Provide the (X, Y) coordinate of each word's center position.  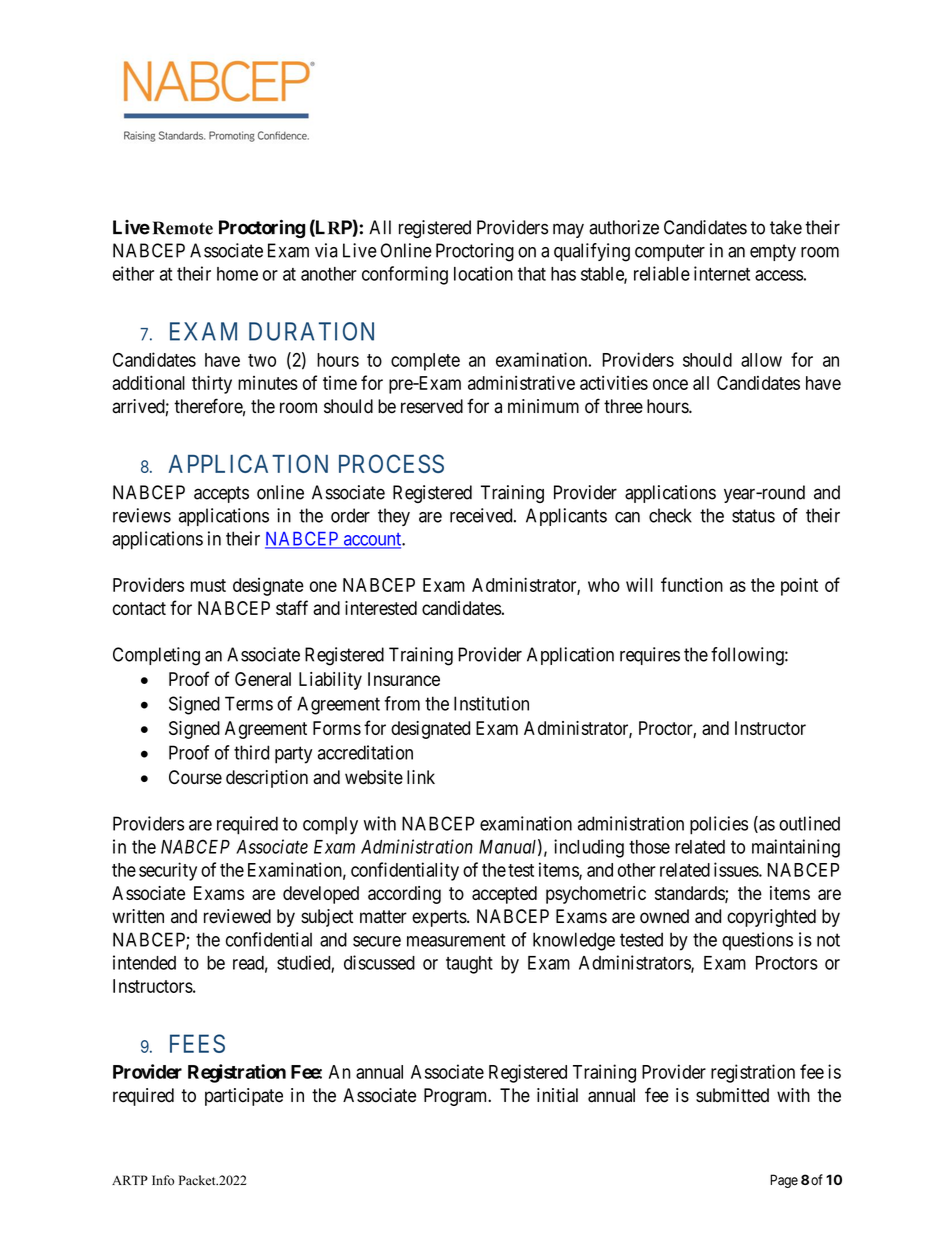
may (568, 230)
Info (163, 1180)
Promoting (232, 136)
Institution (491, 703)
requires (650, 656)
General (263, 679)
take (786, 227)
